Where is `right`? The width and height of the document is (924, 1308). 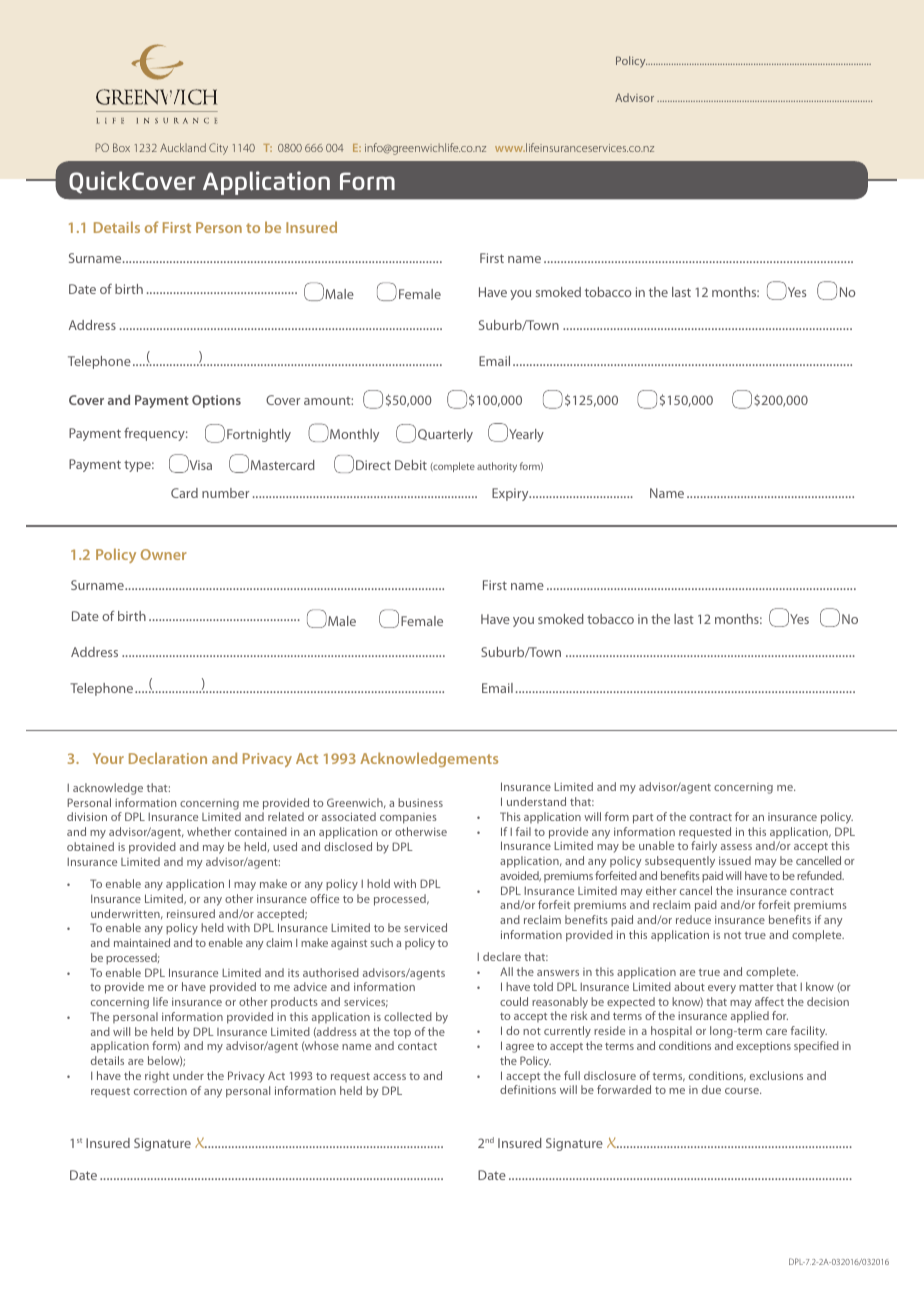 right is located at coordinates (157, 1077).
